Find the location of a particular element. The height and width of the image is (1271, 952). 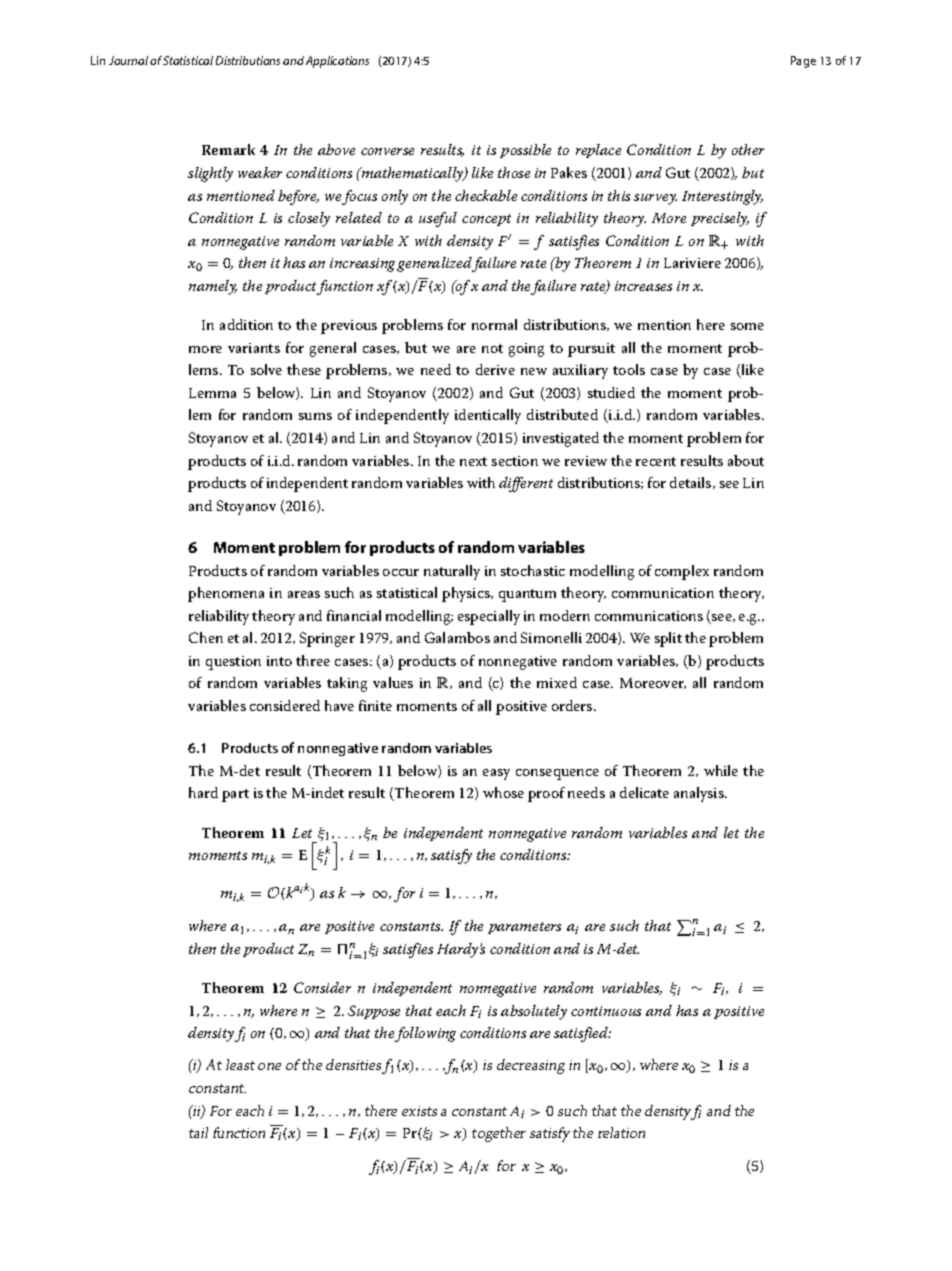

normal is located at coordinates (494, 324).
